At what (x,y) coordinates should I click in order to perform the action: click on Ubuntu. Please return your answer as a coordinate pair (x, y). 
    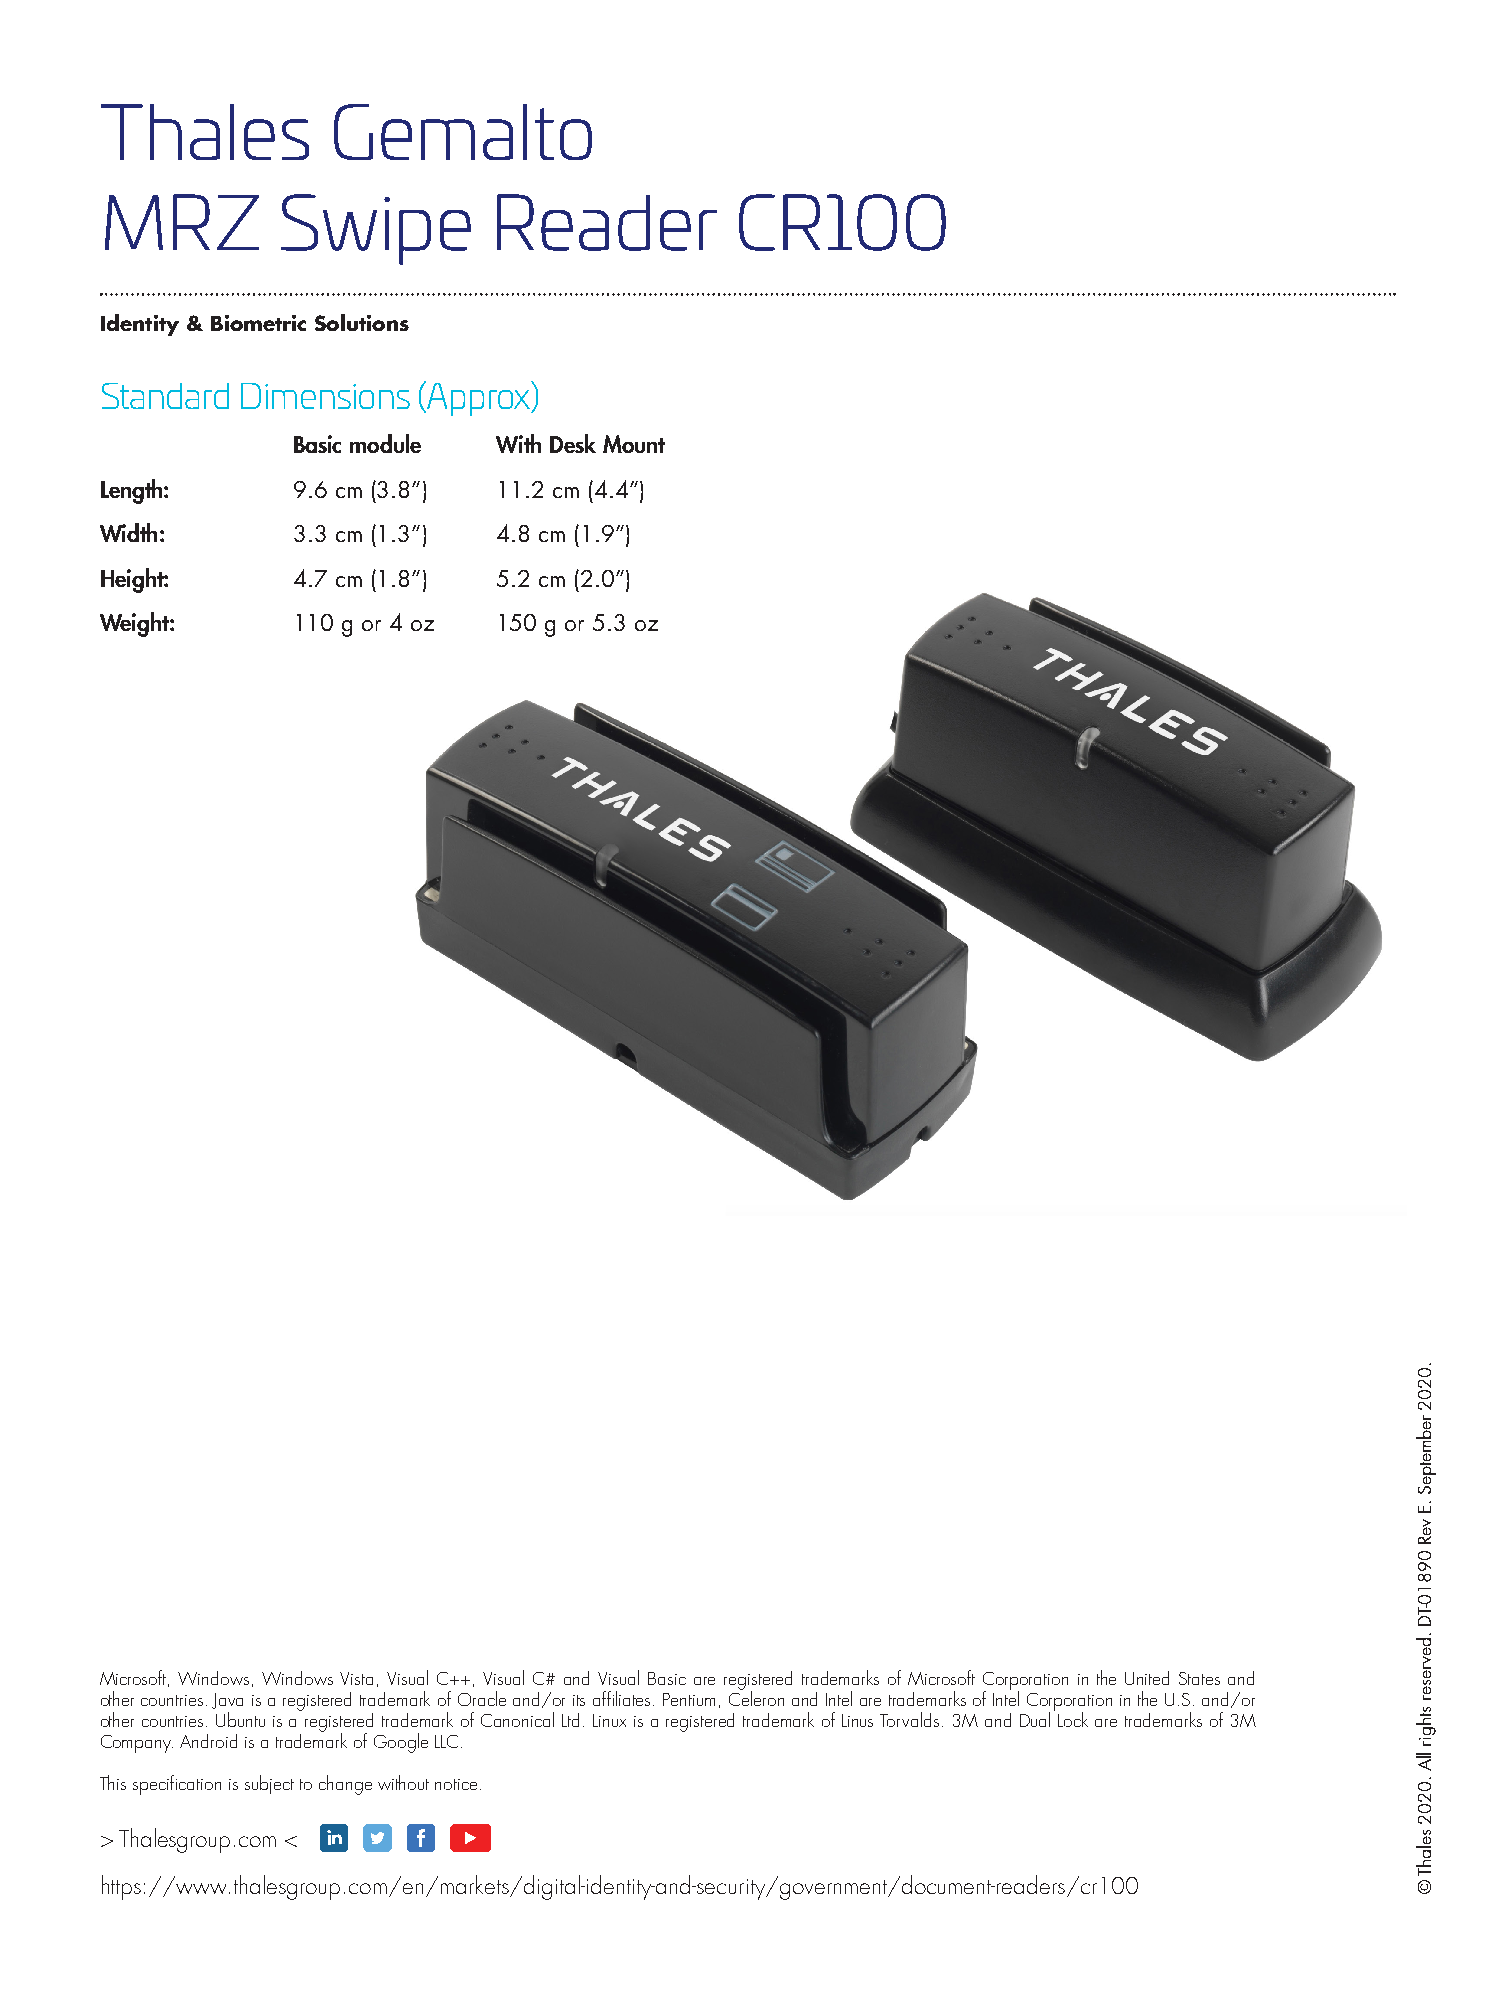
    Looking at the image, I should click on (240, 1719).
